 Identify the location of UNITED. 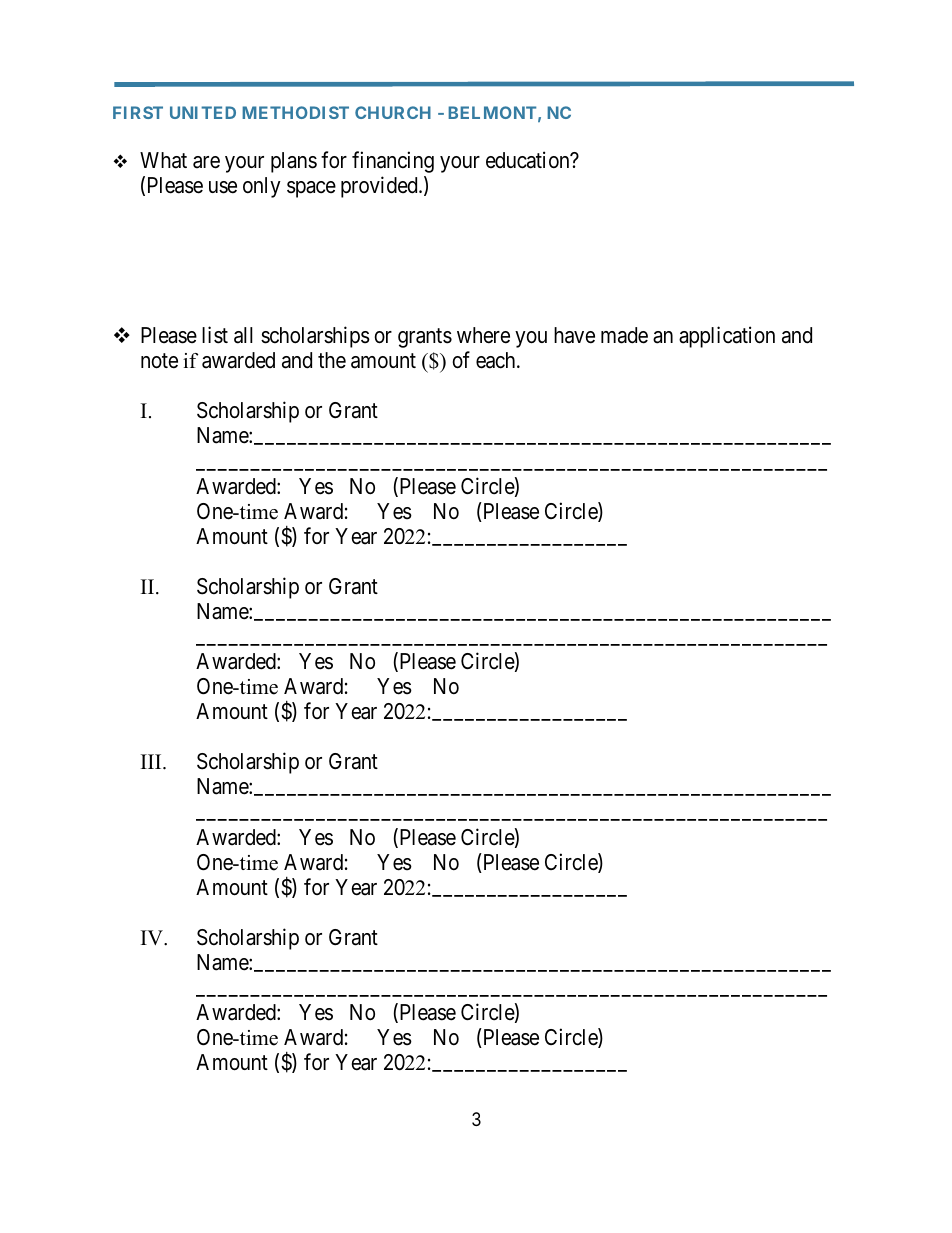
(203, 112).
